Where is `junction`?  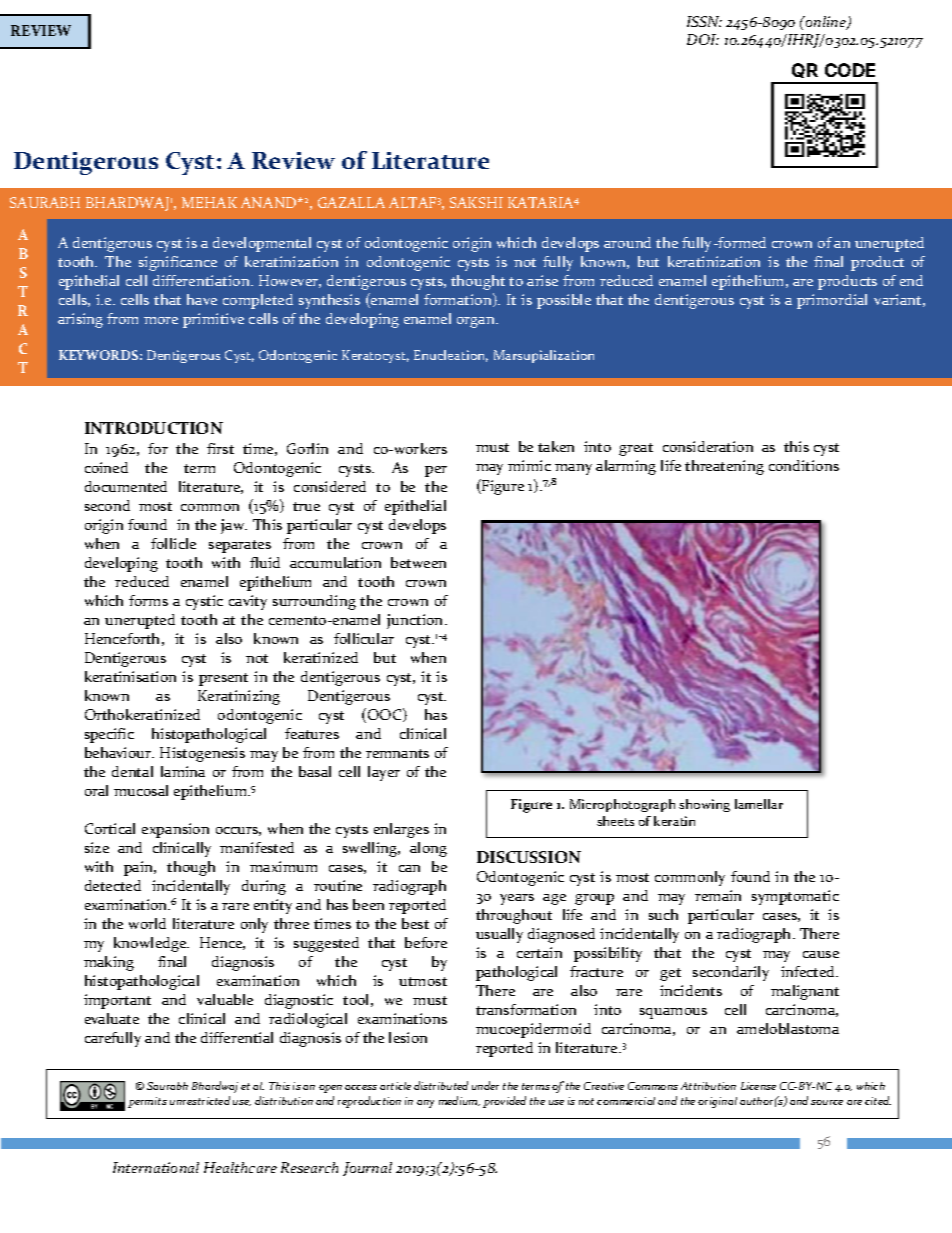 junction is located at coordinates (416, 621).
